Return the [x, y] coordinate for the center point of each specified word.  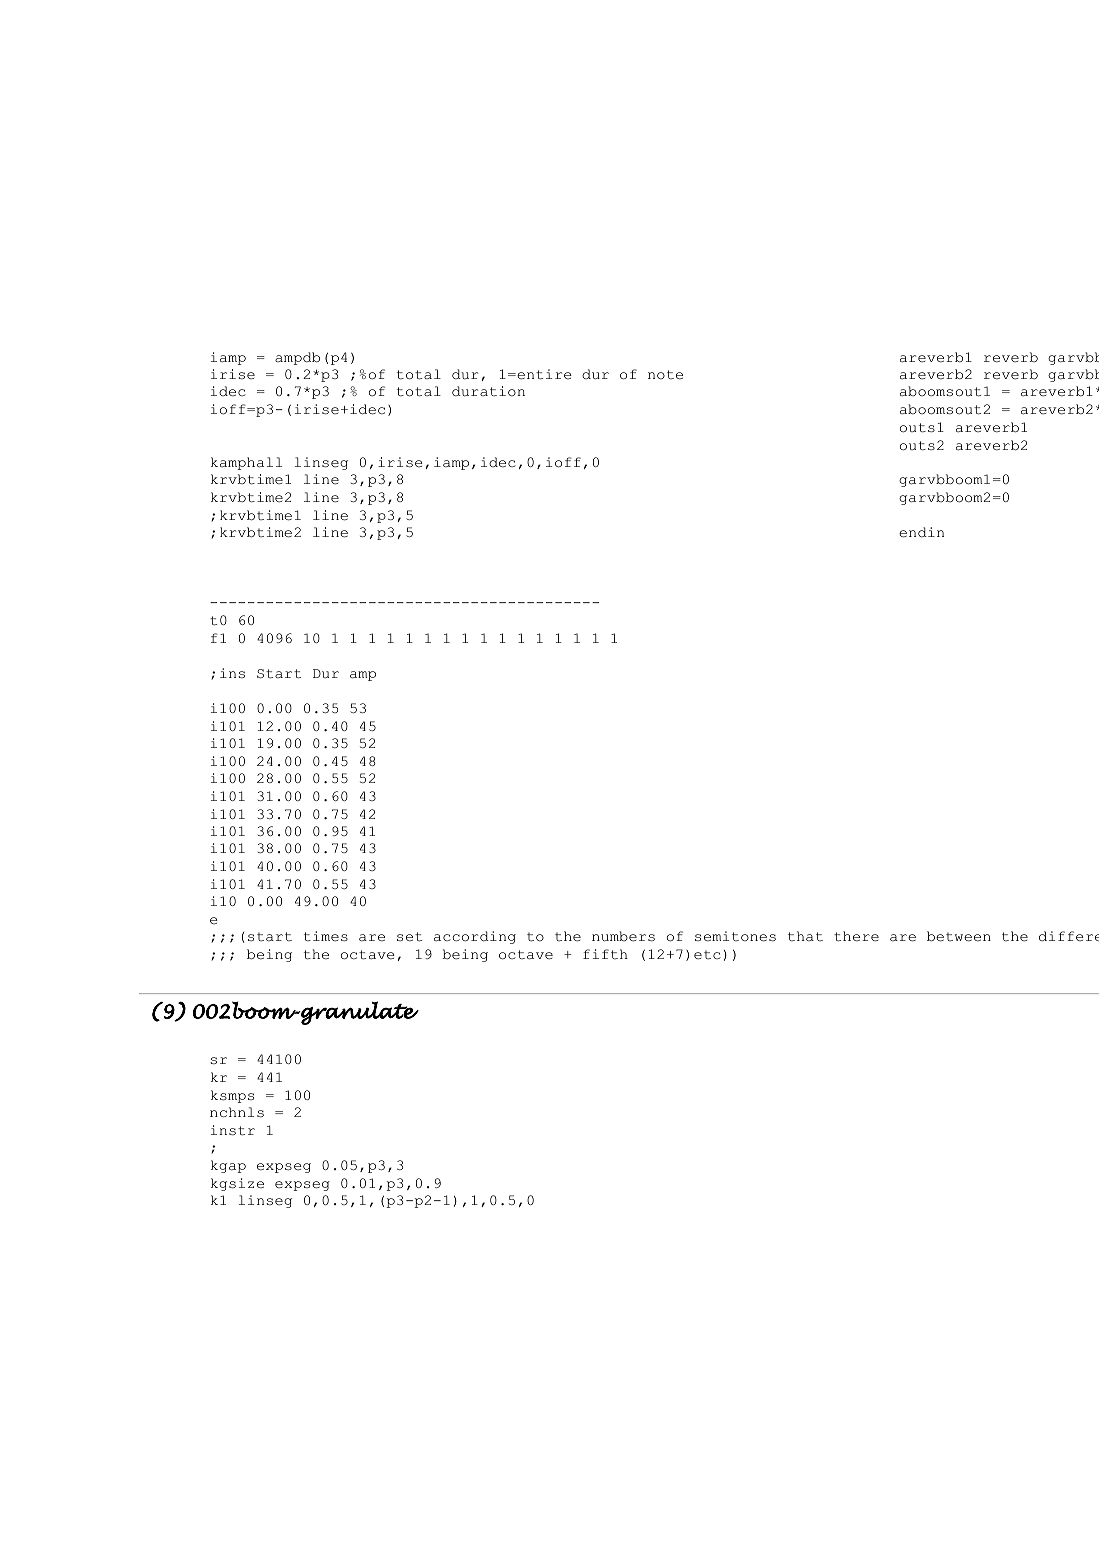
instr [233, 1130]
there [856, 936]
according [475, 937]
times [326, 936]
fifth [605, 954]
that [805, 936]
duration [488, 391]
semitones [735, 936]
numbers [623, 936]
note [665, 375]
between [959, 936]
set [409, 937]
